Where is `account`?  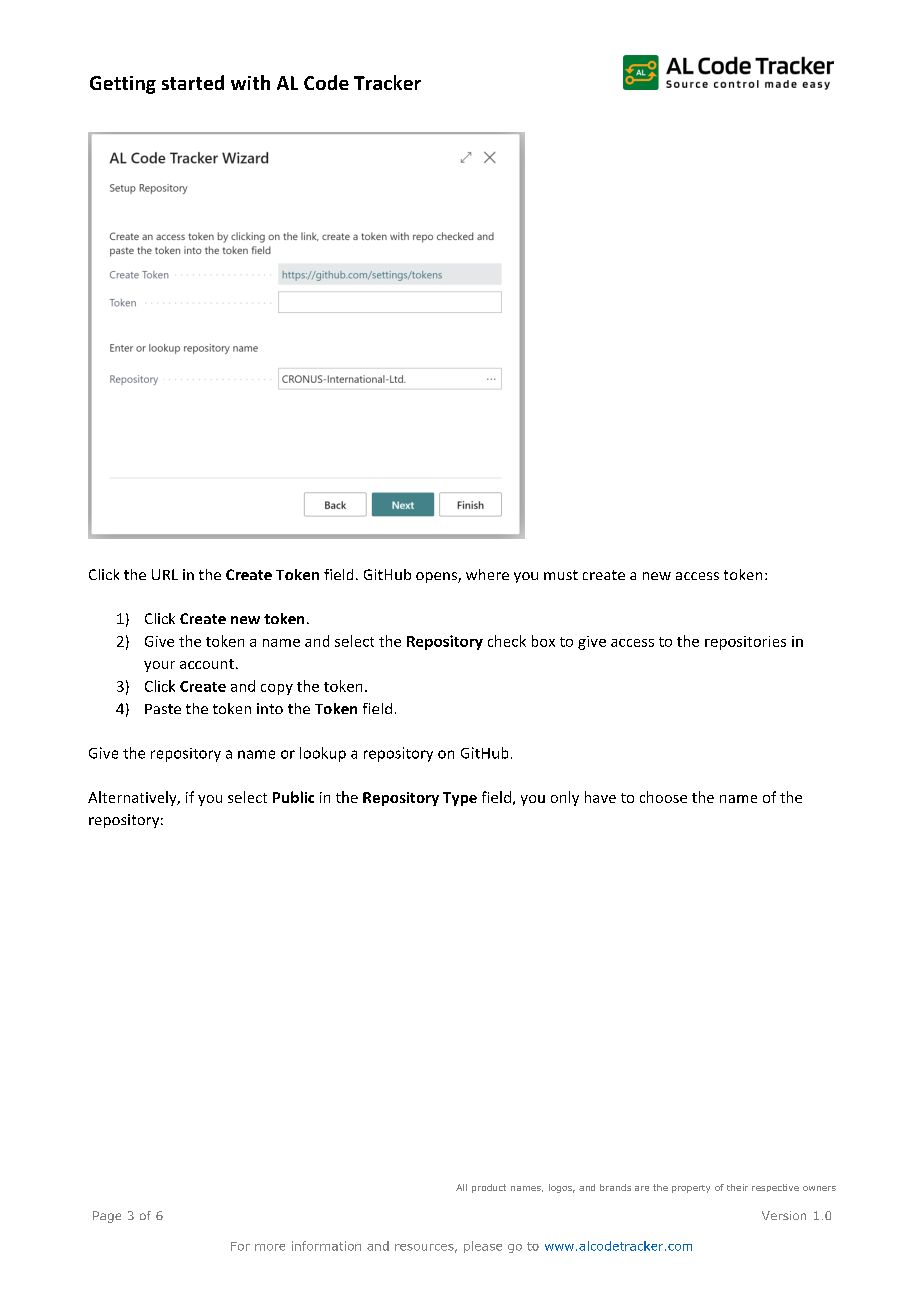 account is located at coordinates (207, 664).
